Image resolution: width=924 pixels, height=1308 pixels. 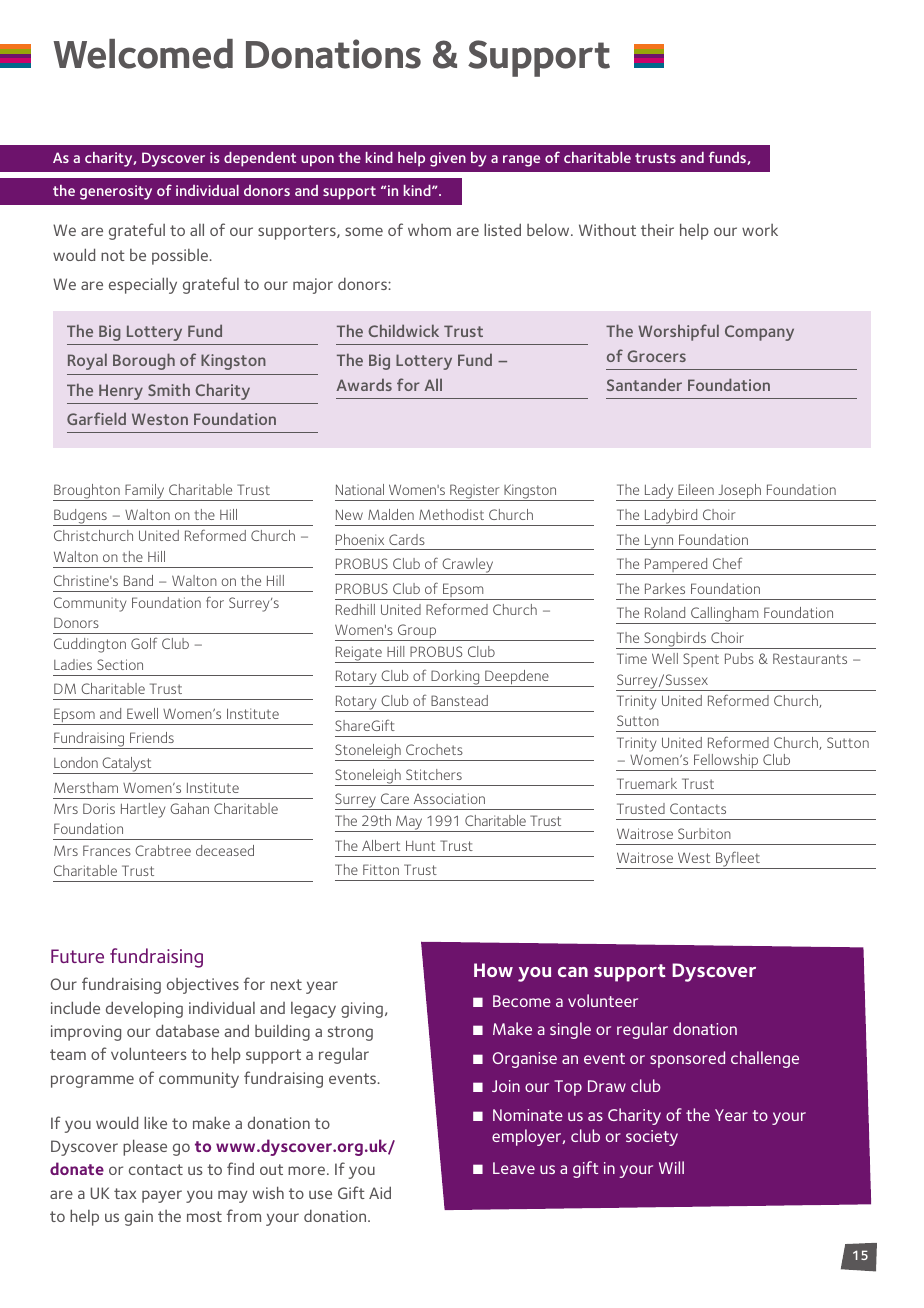 I want to click on Hunt, so click(x=420, y=845).
